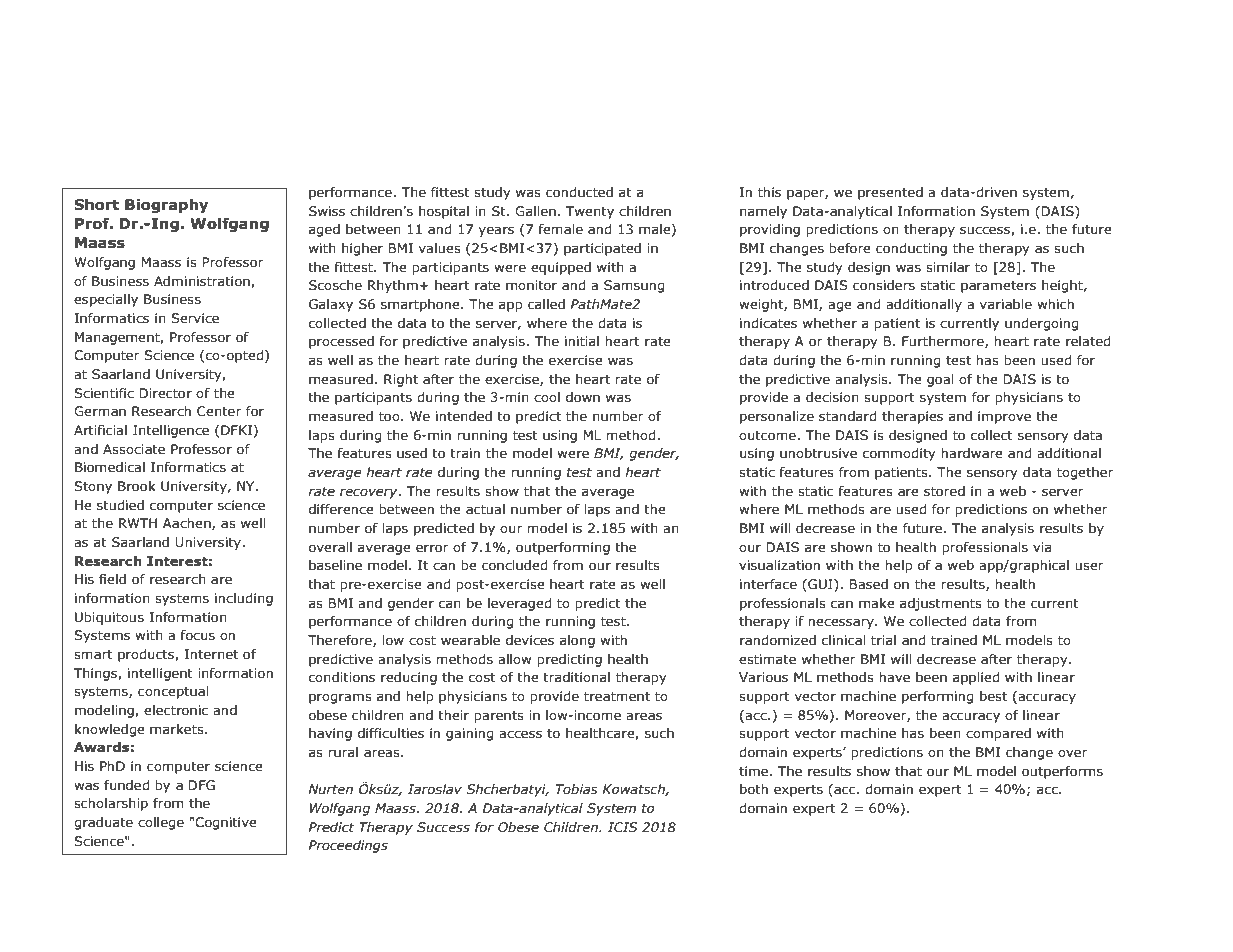 The image size is (1233, 952). I want to click on presented, so click(890, 193).
